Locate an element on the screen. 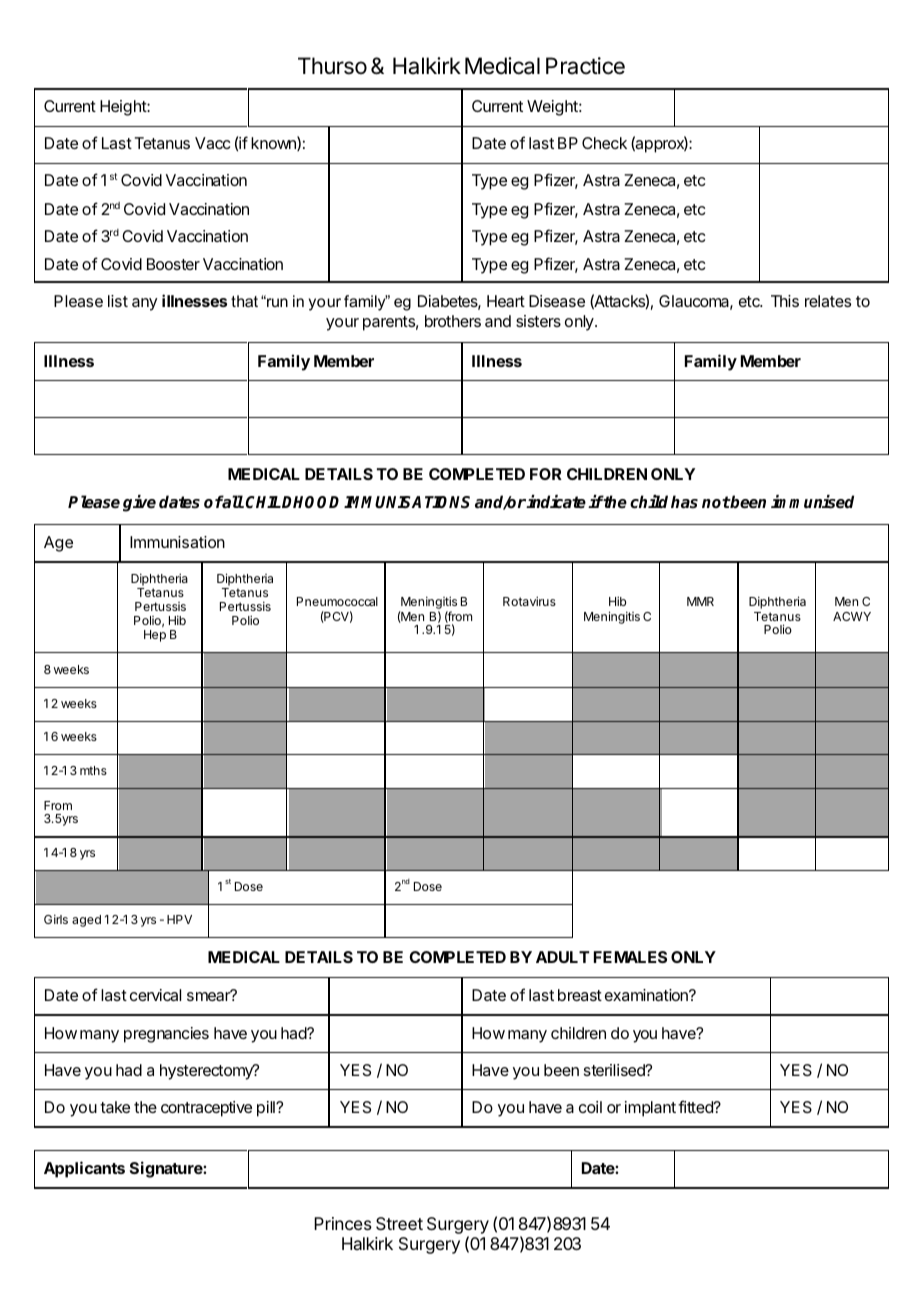  Check is located at coordinates (604, 143).
